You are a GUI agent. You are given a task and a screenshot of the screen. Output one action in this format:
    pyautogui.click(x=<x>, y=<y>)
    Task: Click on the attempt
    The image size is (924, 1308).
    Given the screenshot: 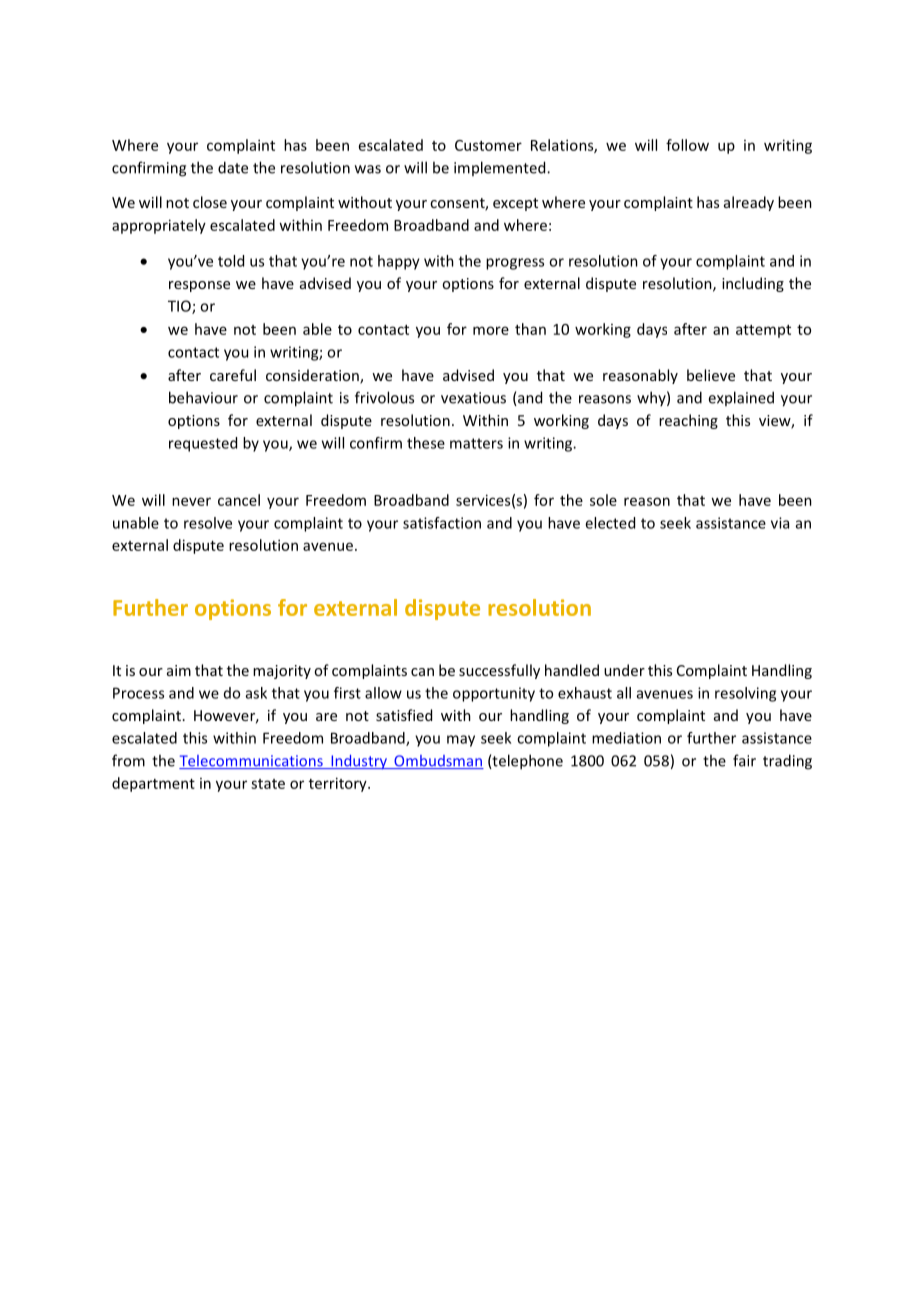 What is the action you would take?
    pyautogui.click(x=763, y=331)
